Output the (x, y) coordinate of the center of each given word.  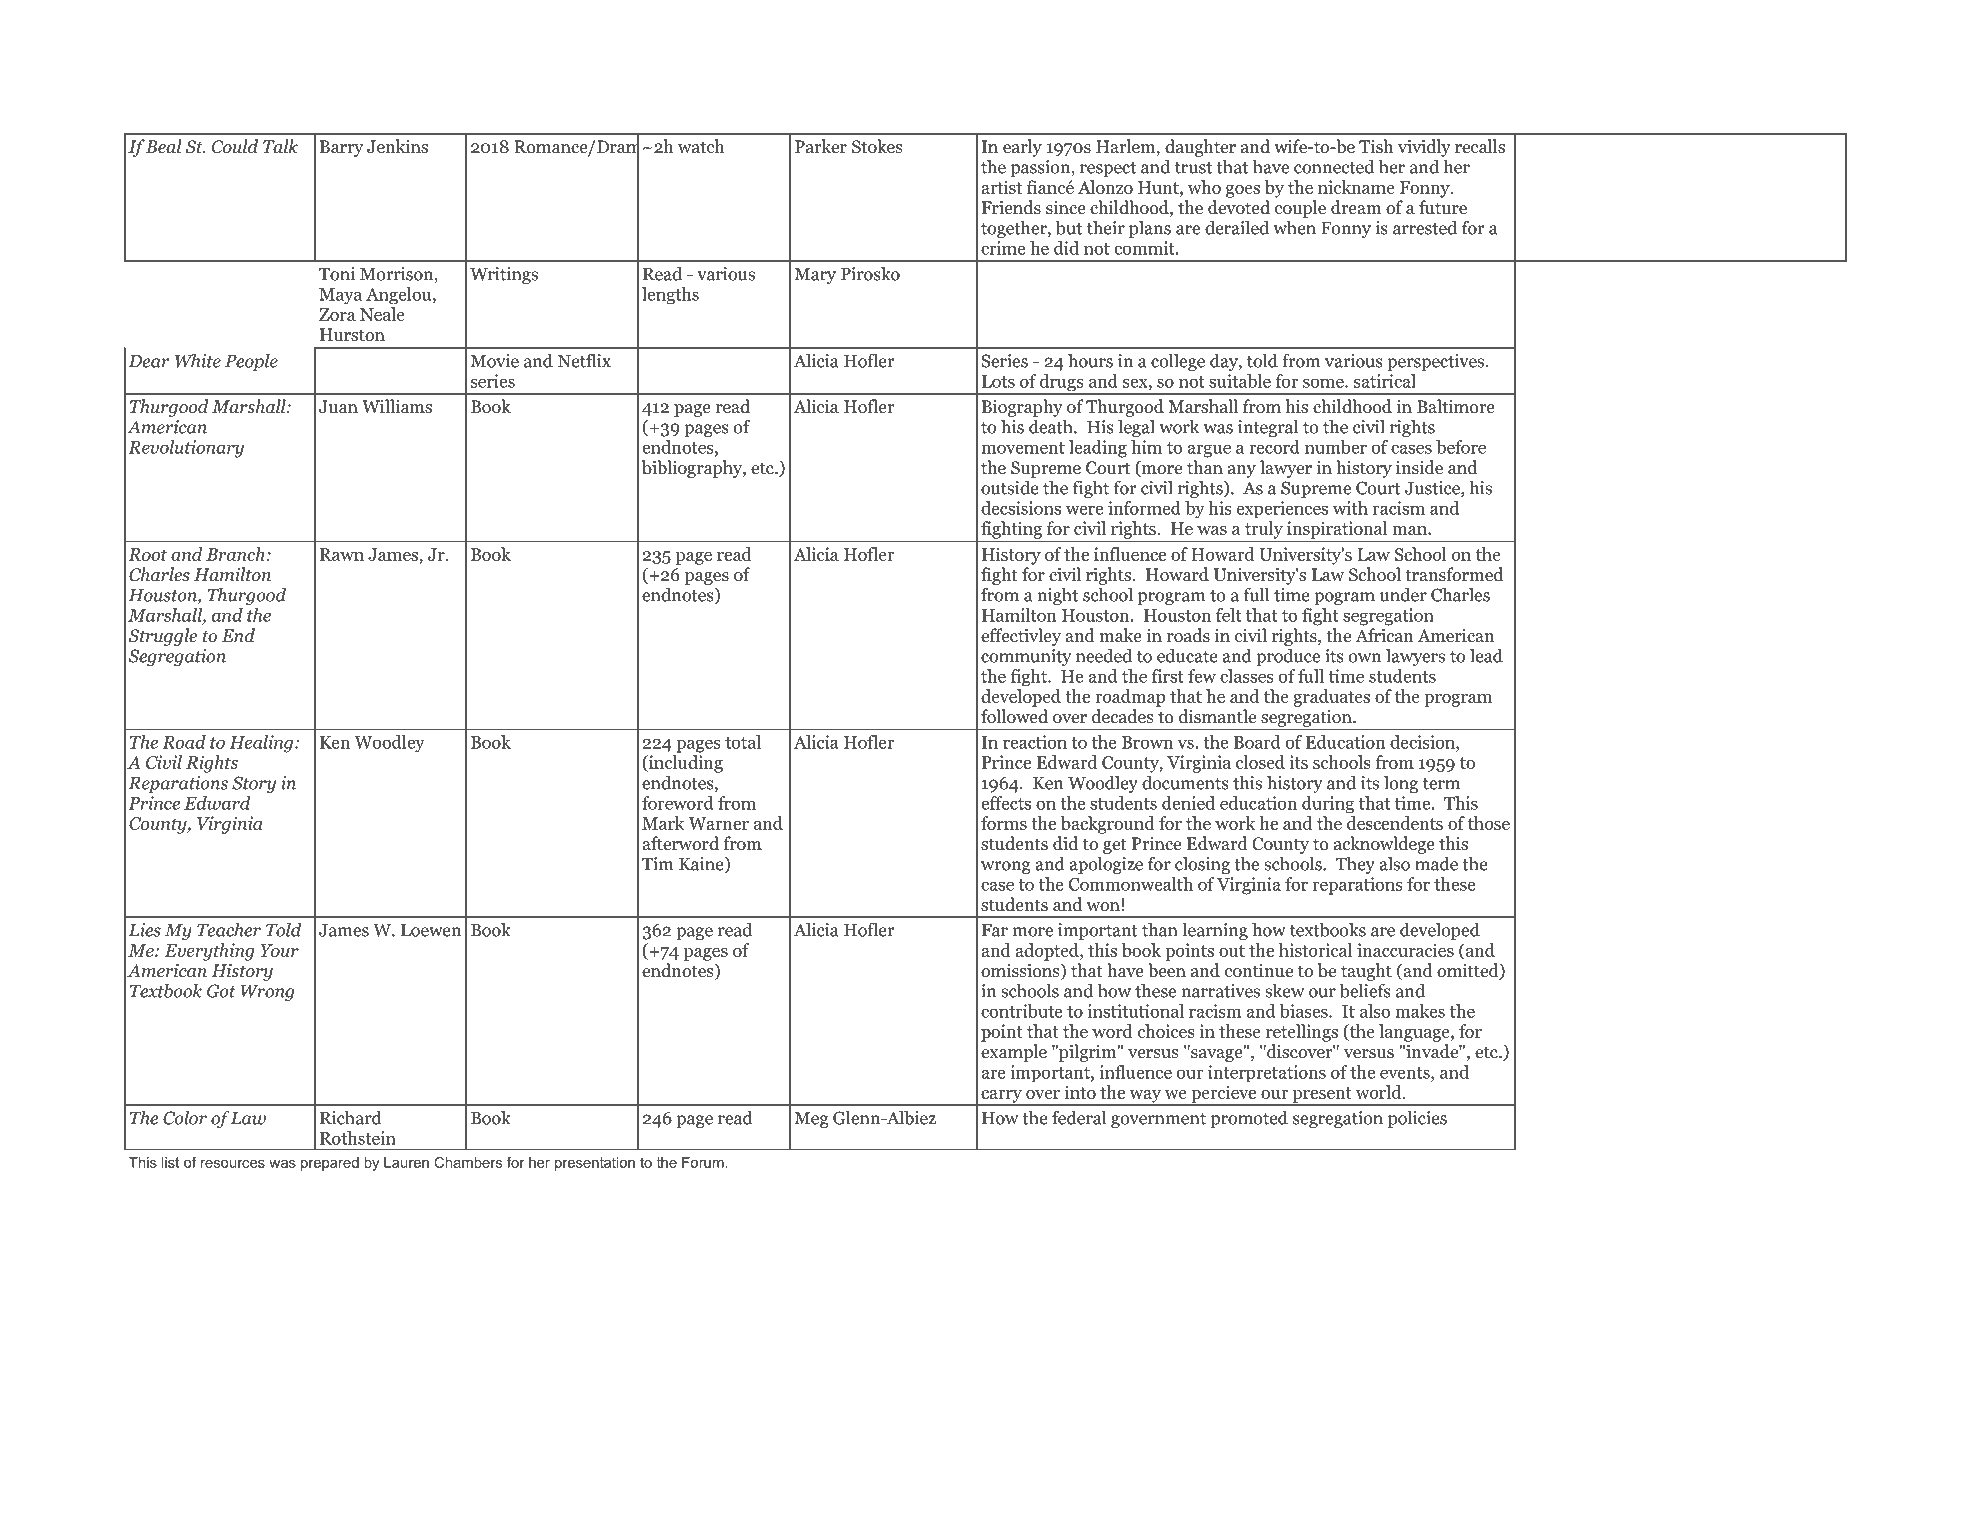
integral (1268, 428)
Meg (812, 1120)
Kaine (702, 865)
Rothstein (358, 1138)
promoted (1249, 1119)
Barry (341, 148)
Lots (998, 381)
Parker (821, 146)
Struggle (162, 637)
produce (1288, 657)
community (1026, 657)
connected (1334, 167)
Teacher (229, 929)
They (1355, 865)
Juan (338, 407)
